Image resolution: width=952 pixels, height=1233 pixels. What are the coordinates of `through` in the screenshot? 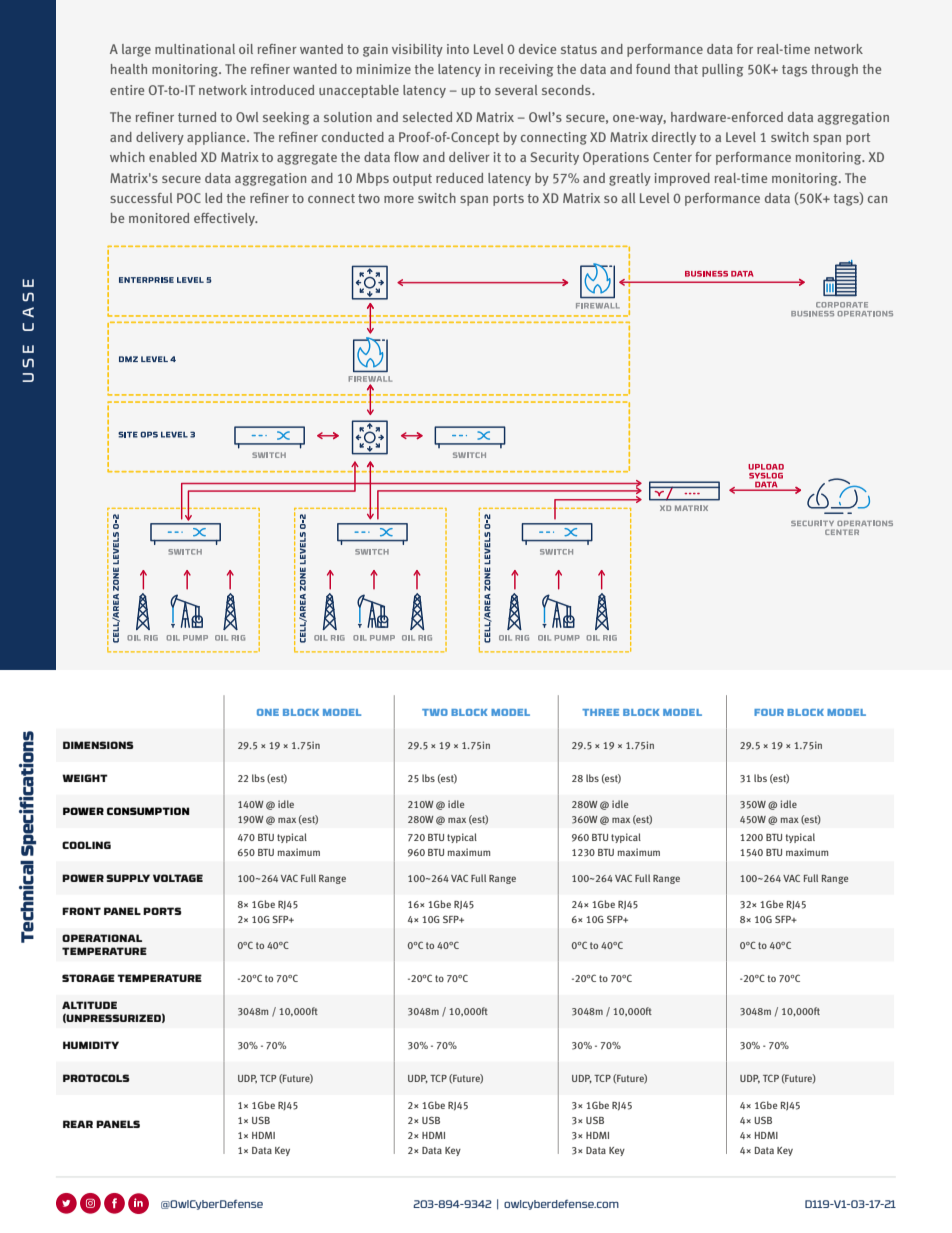 It's located at (834, 70).
